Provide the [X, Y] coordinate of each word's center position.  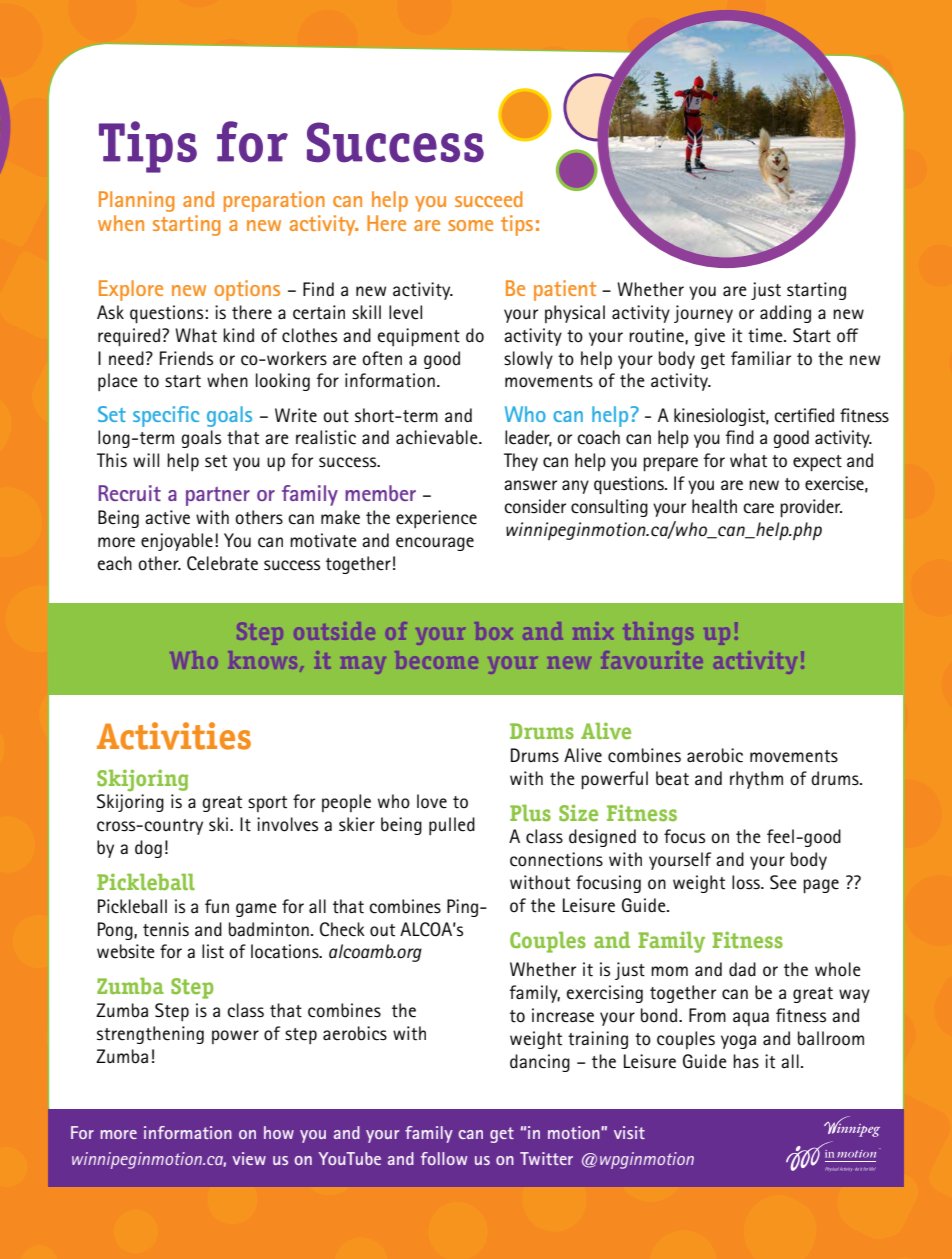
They [521, 462]
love [432, 801]
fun [217, 906]
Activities [174, 736]
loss [747, 882]
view [249, 1158]
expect [817, 463]
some [470, 225]
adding [785, 314]
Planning [137, 201]
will [146, 460]
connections [556, 859]
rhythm [756, 780]
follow [444, 1158]
